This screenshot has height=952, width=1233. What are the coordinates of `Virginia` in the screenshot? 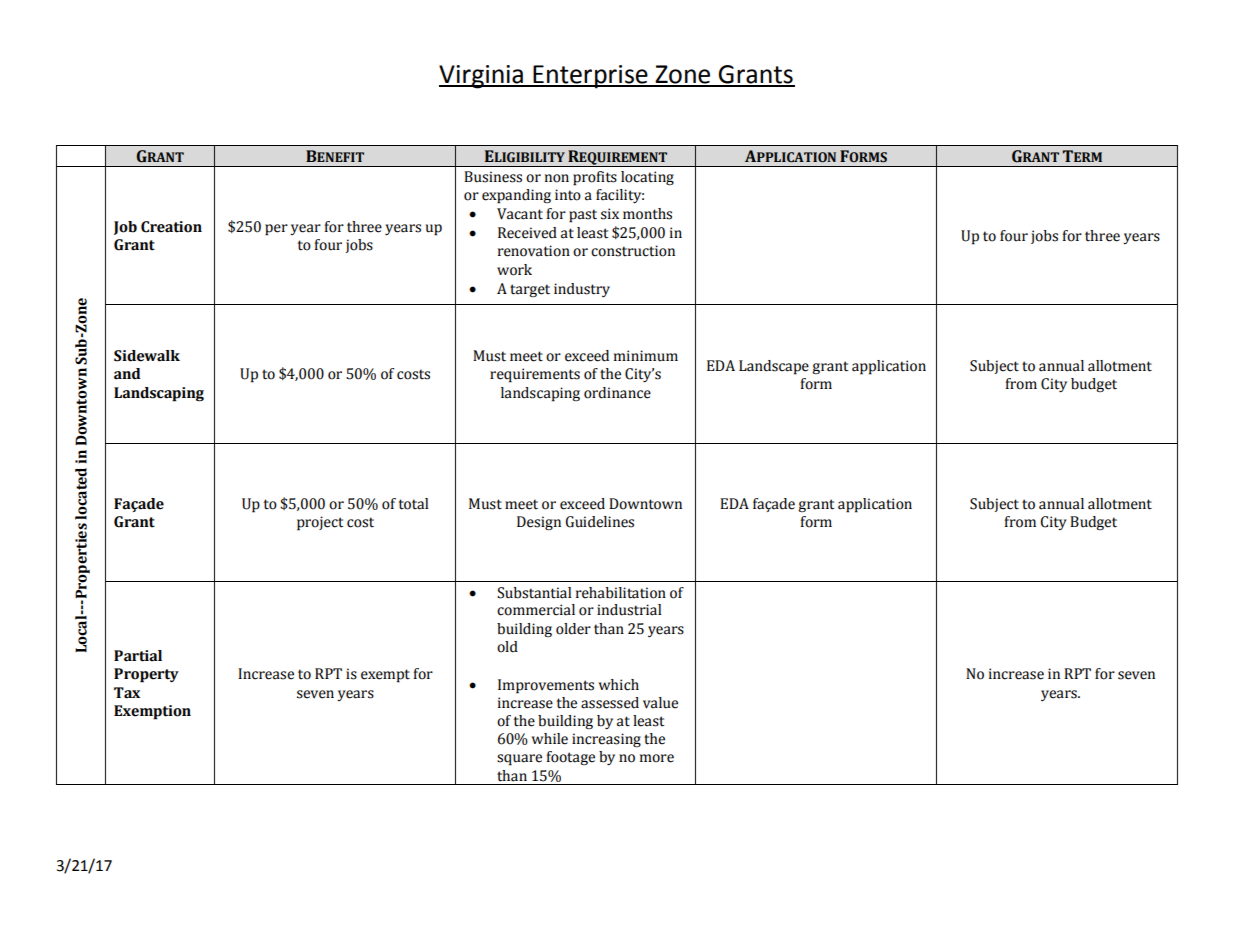 It's located at (482, 77).
